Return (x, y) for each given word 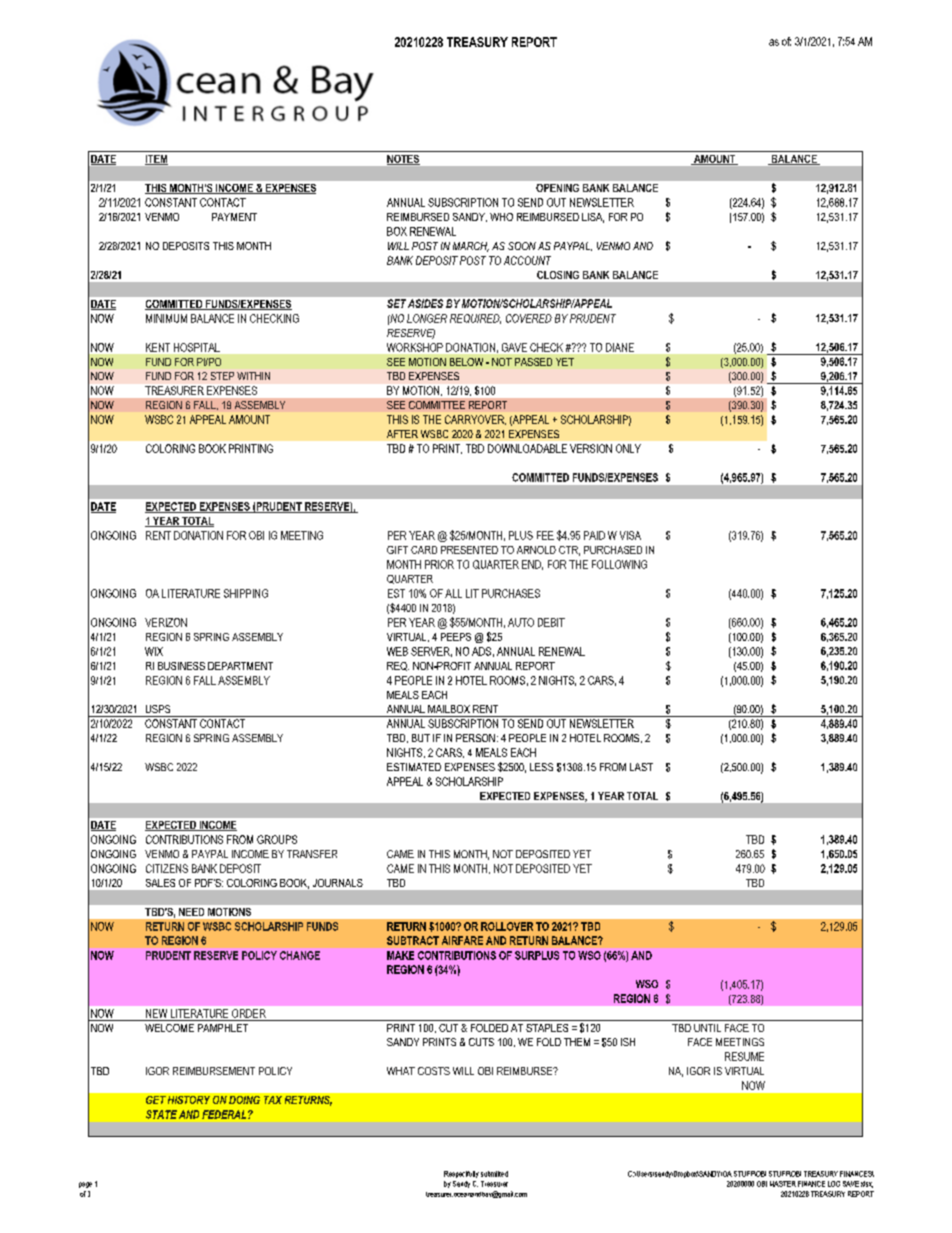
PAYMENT (234, 217)
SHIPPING (246, 593)
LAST (641, 767)
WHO (501, 217)
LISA (593, 218)
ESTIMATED (414, 767)
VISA (630, 535)
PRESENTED (469, 550)
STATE (161, 1114)
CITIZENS (167, 868)
